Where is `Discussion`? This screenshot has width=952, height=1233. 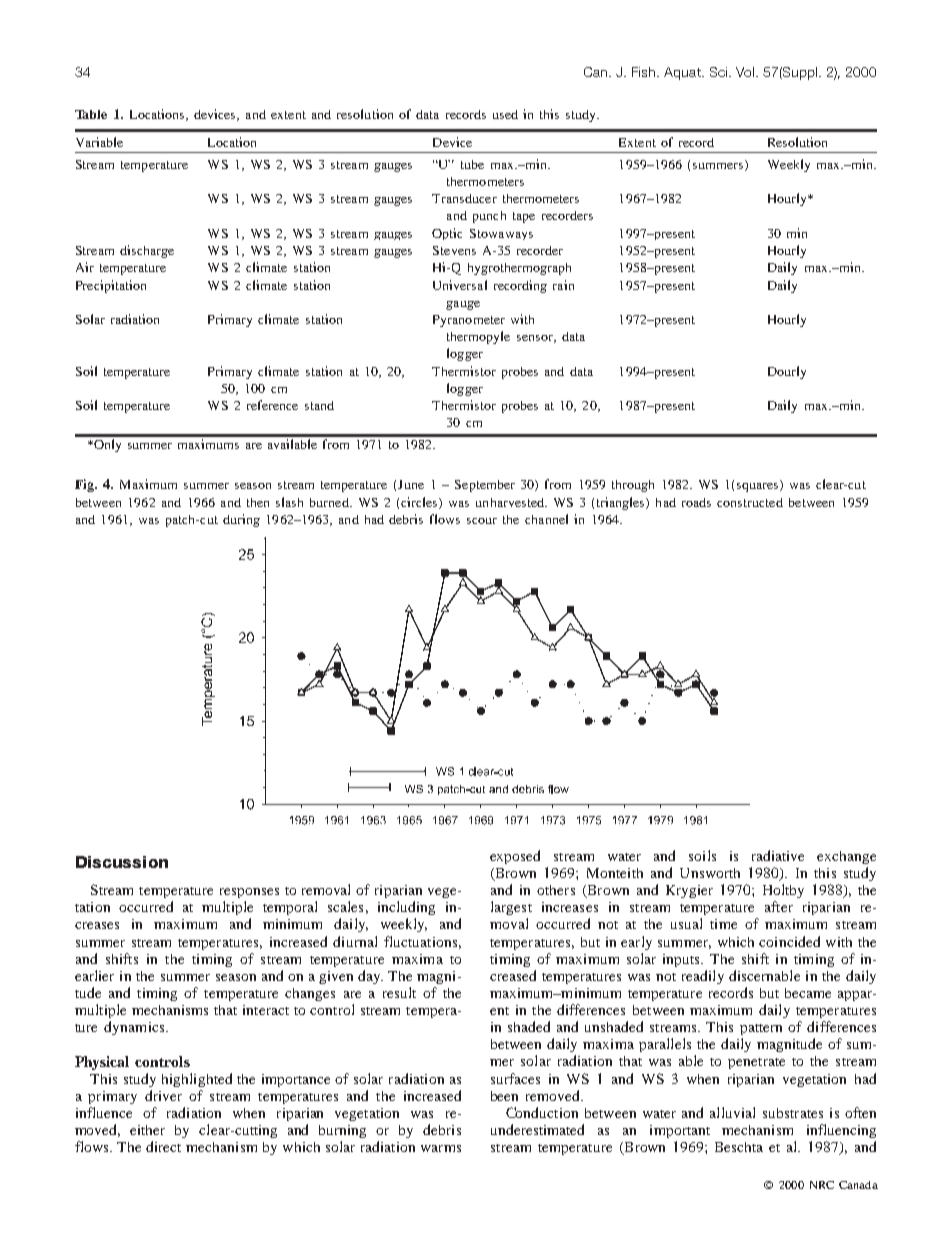
Discussion is located at coordinates (122, 862).
